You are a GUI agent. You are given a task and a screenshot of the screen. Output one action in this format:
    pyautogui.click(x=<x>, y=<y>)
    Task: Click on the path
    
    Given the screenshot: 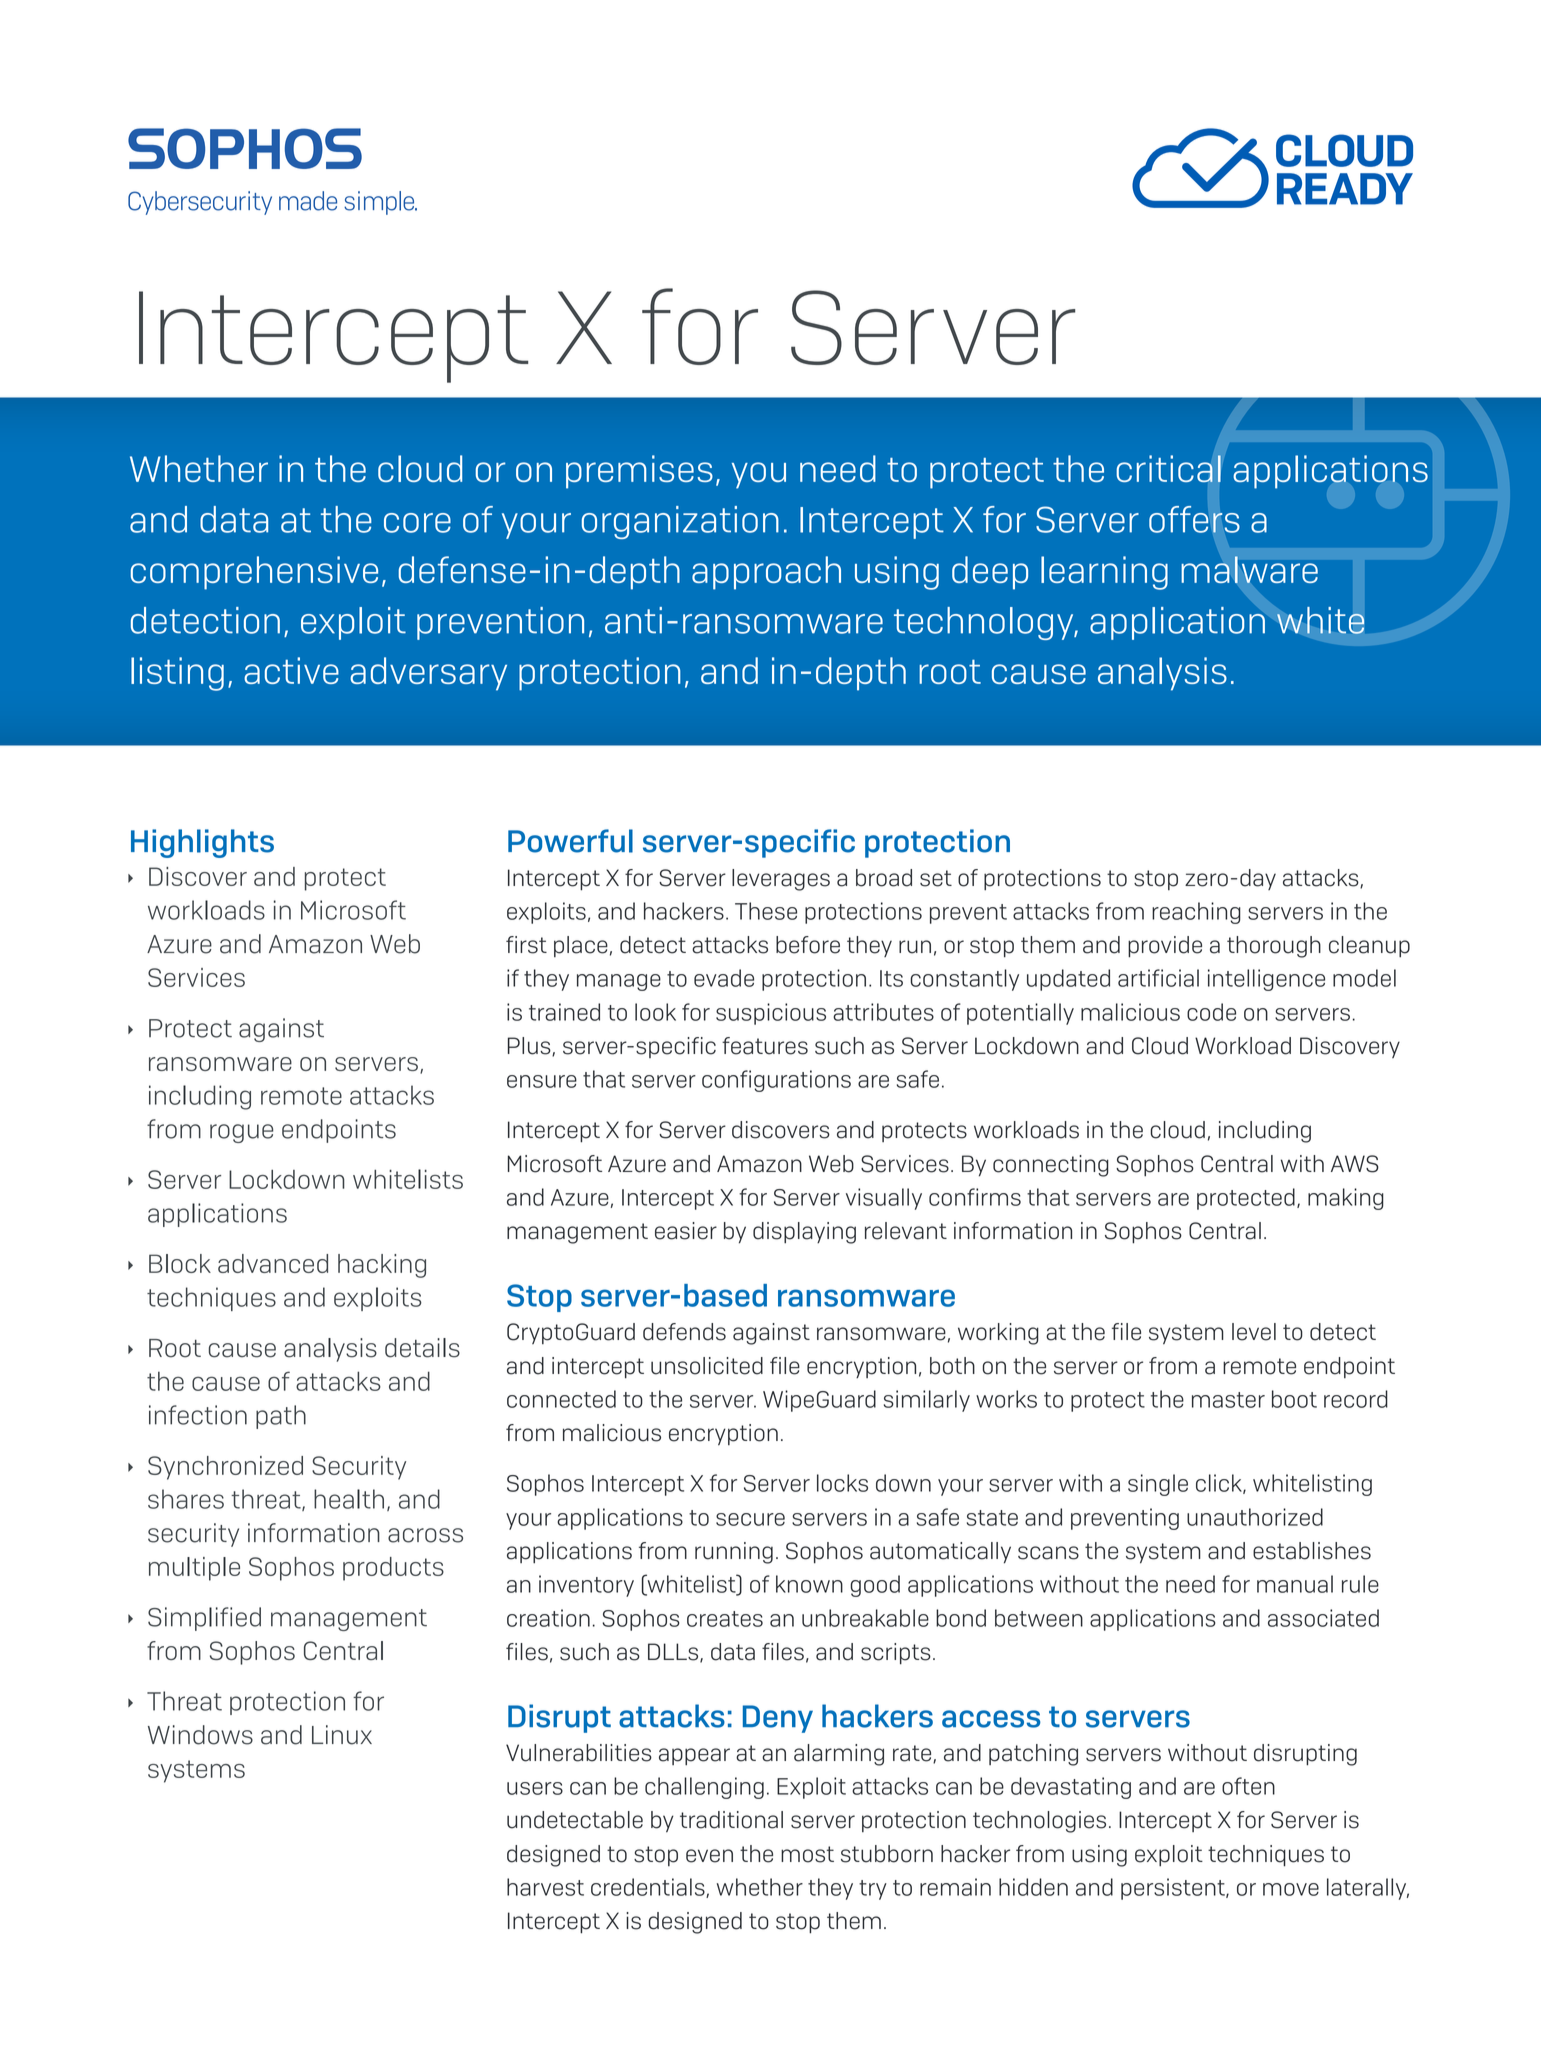 What is the action you would take?
    pyautogui.click(x=281, y=1417)
